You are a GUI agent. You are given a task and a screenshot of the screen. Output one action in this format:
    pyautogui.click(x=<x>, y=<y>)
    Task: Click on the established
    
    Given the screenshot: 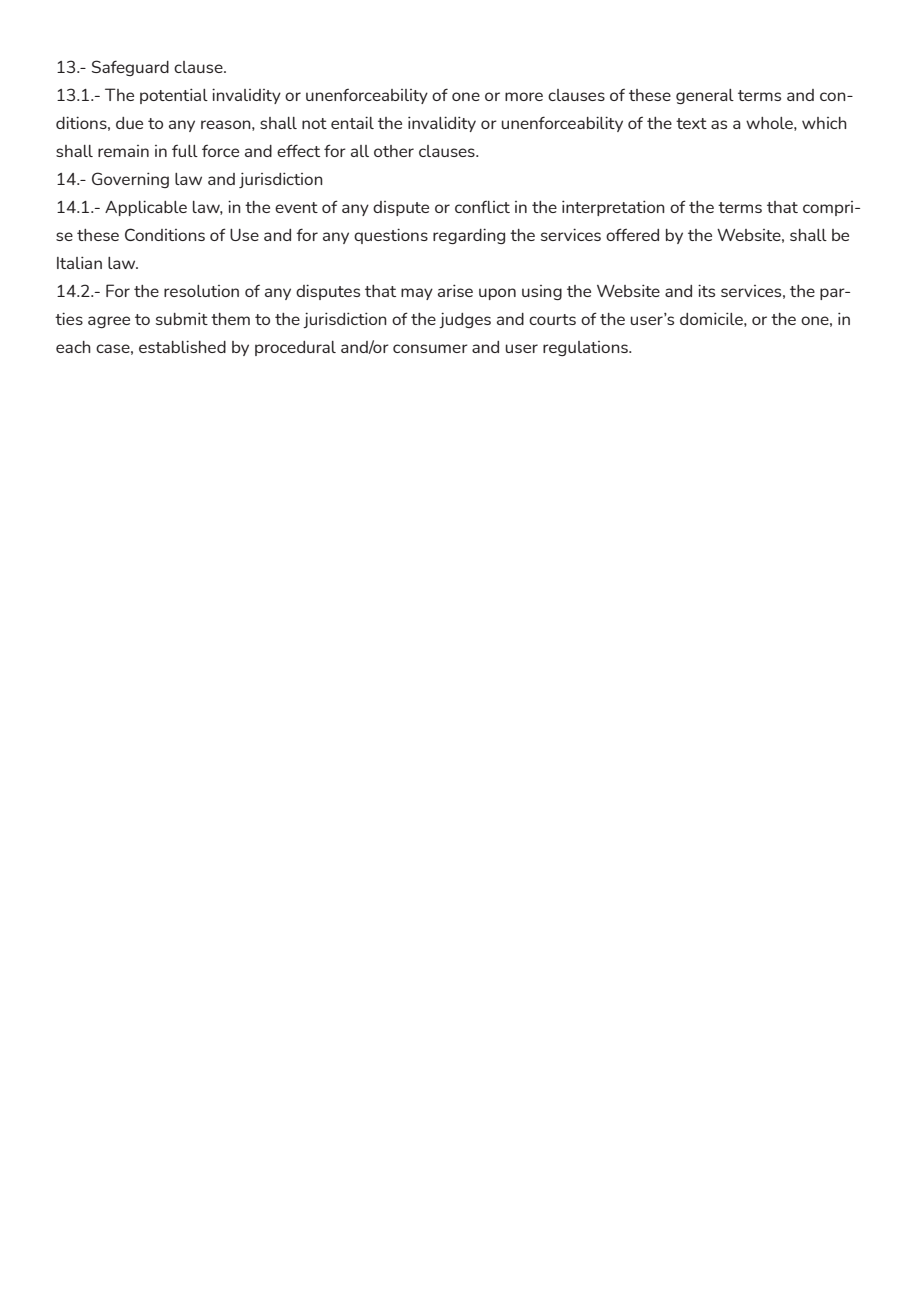 What is the action you would take?
    pyautogui.click(x=182, y=346)
